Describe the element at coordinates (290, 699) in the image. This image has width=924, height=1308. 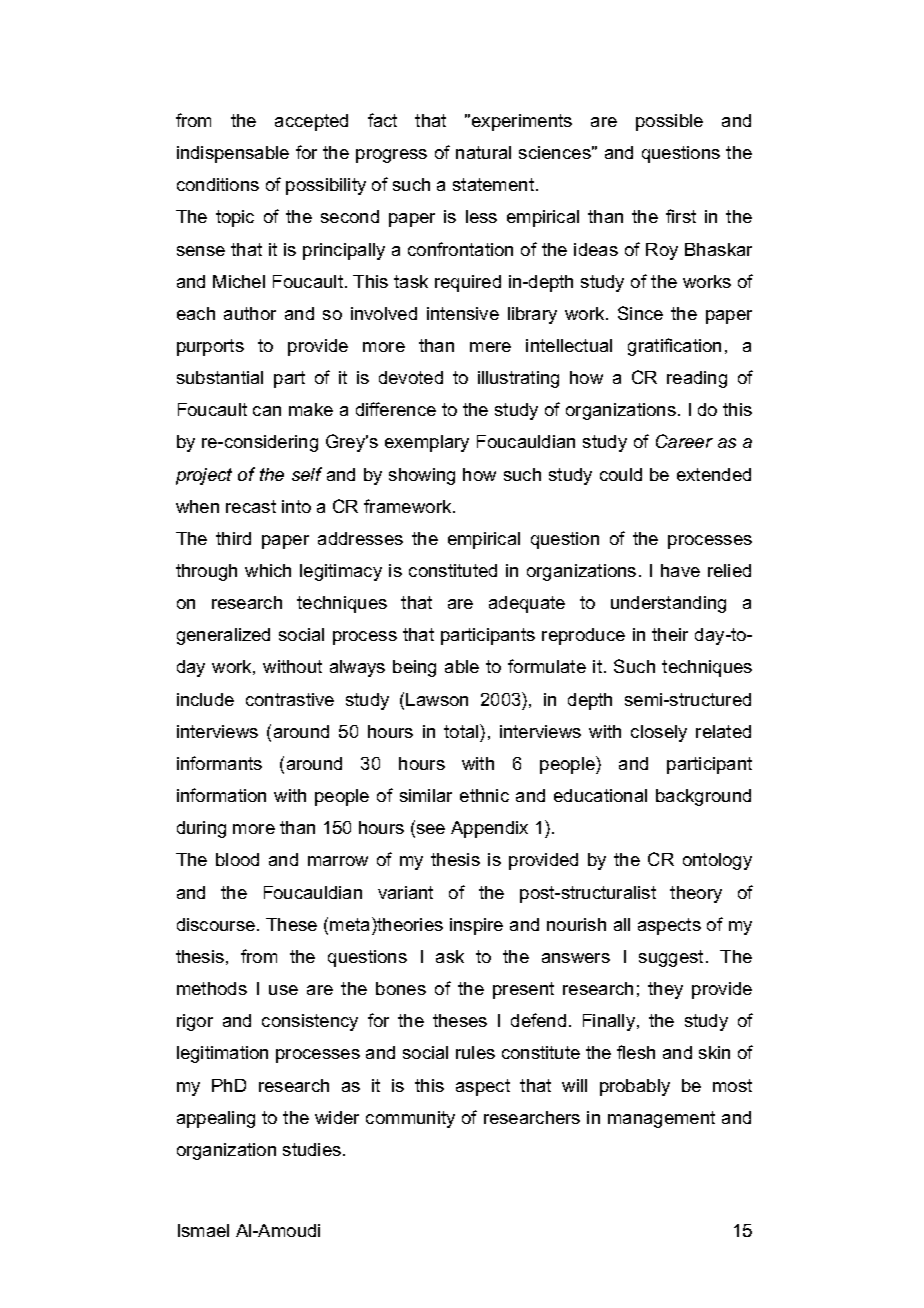
I see `contrastive` at that location.
